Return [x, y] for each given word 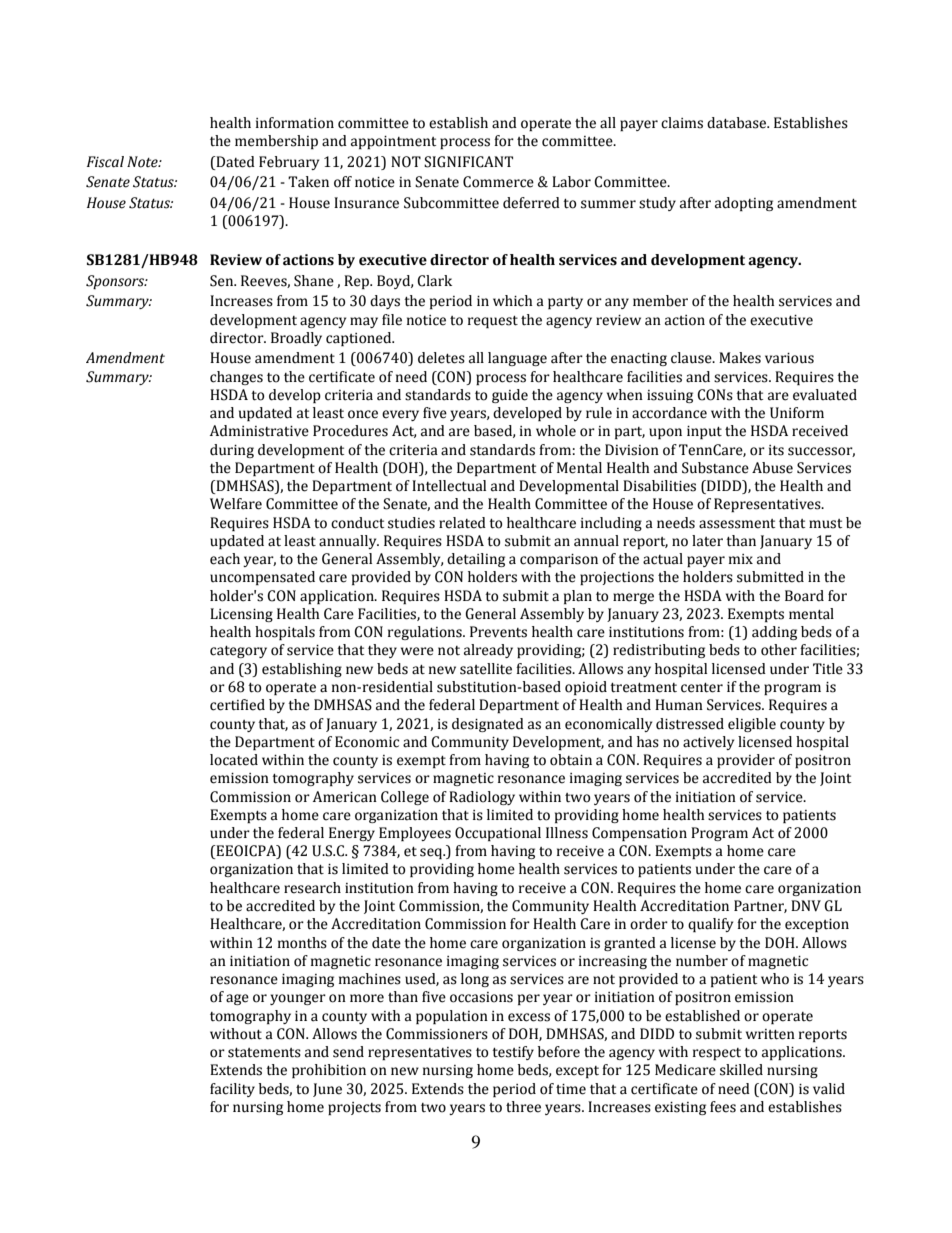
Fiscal [105, 162]
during [232, 451]
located [234, 760]
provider [746, 761]
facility [232, 1090]
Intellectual [449, 486]
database [737, 123]
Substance [715, 468]
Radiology [482, 798]
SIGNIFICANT [468, 162]
